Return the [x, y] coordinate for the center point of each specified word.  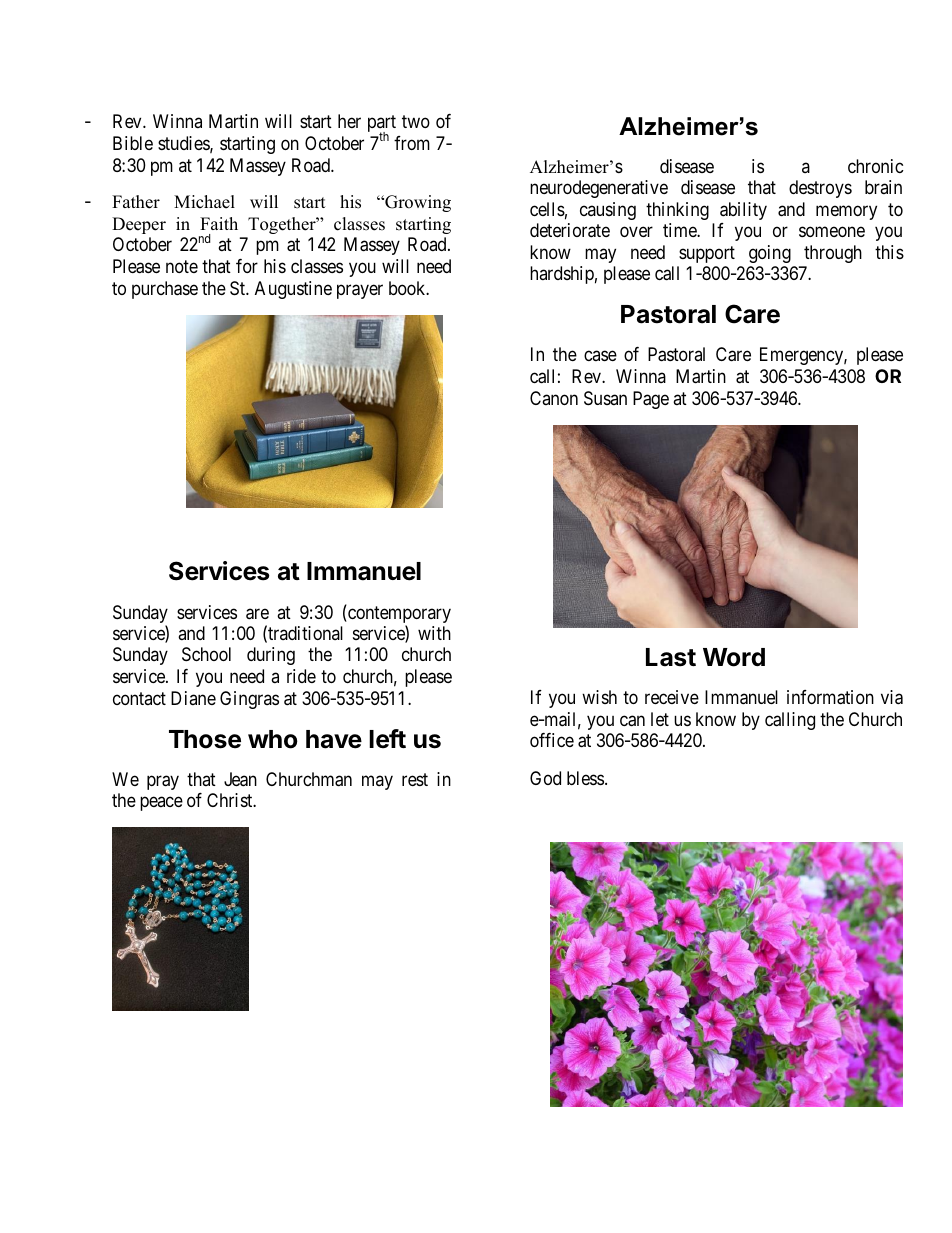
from [412, 143]
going [770, 254]
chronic [876, 166]
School [206, 654]
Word [734, 657]
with [434, 633]
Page [651, 400]
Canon [554, 398]
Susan [605, 398]
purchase [165, 290]
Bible [133, 143]
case [600, 356]
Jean [240, 779]
